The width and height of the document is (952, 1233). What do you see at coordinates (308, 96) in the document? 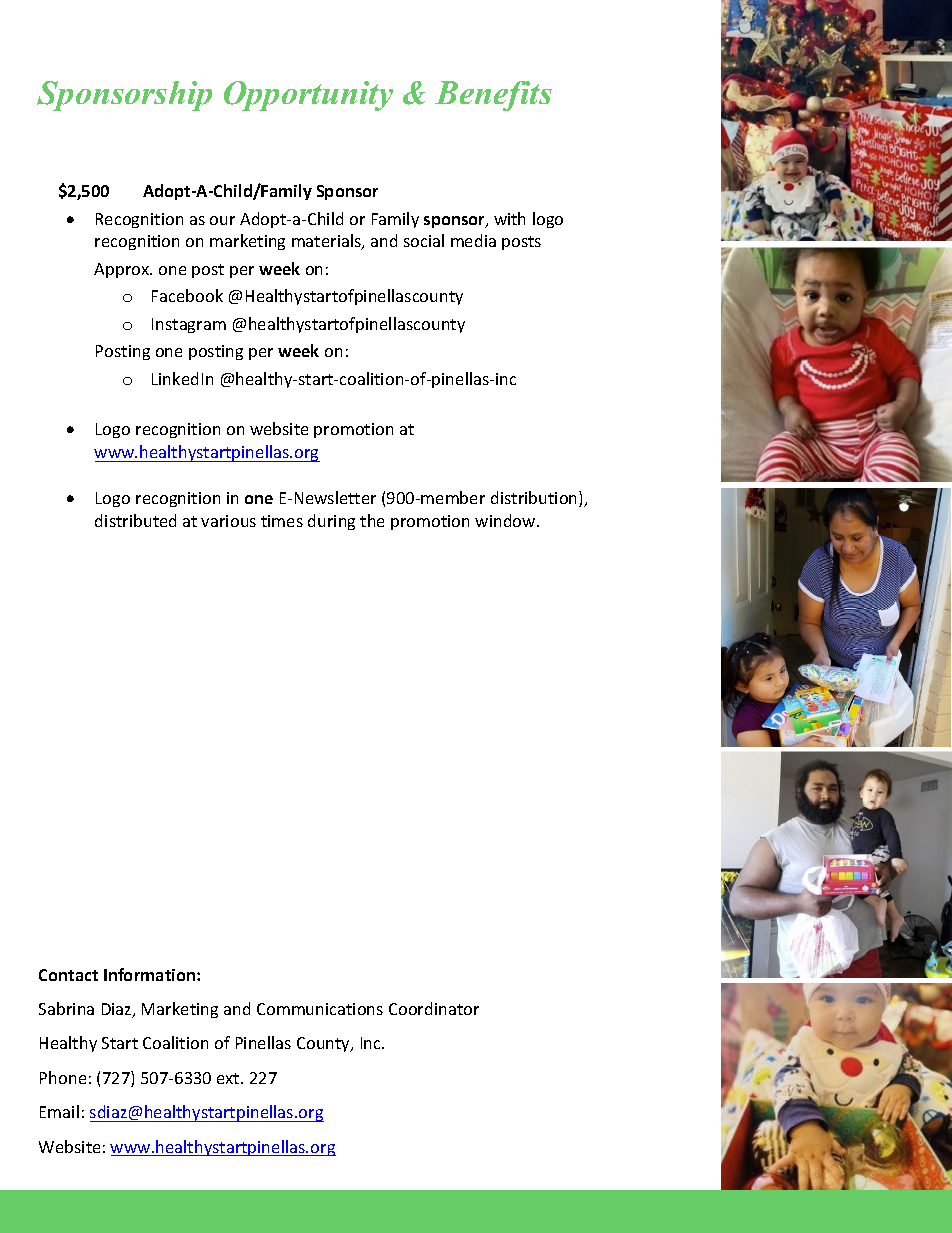
I see `Opportunity` at bounding box center [308, 96].
